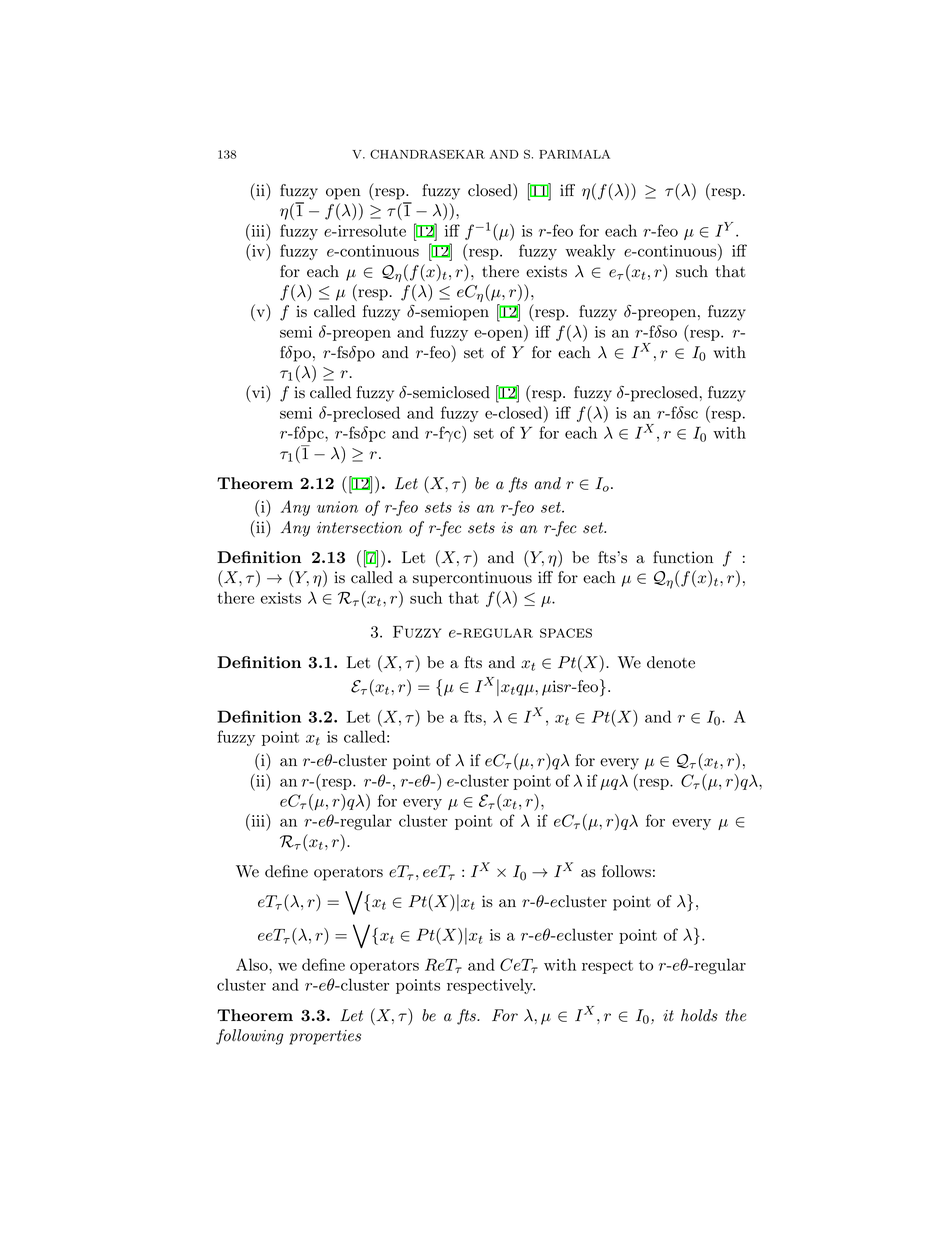 This screenshot has height=1233, width=952. I want to click on holds, so click(699, 1015).
